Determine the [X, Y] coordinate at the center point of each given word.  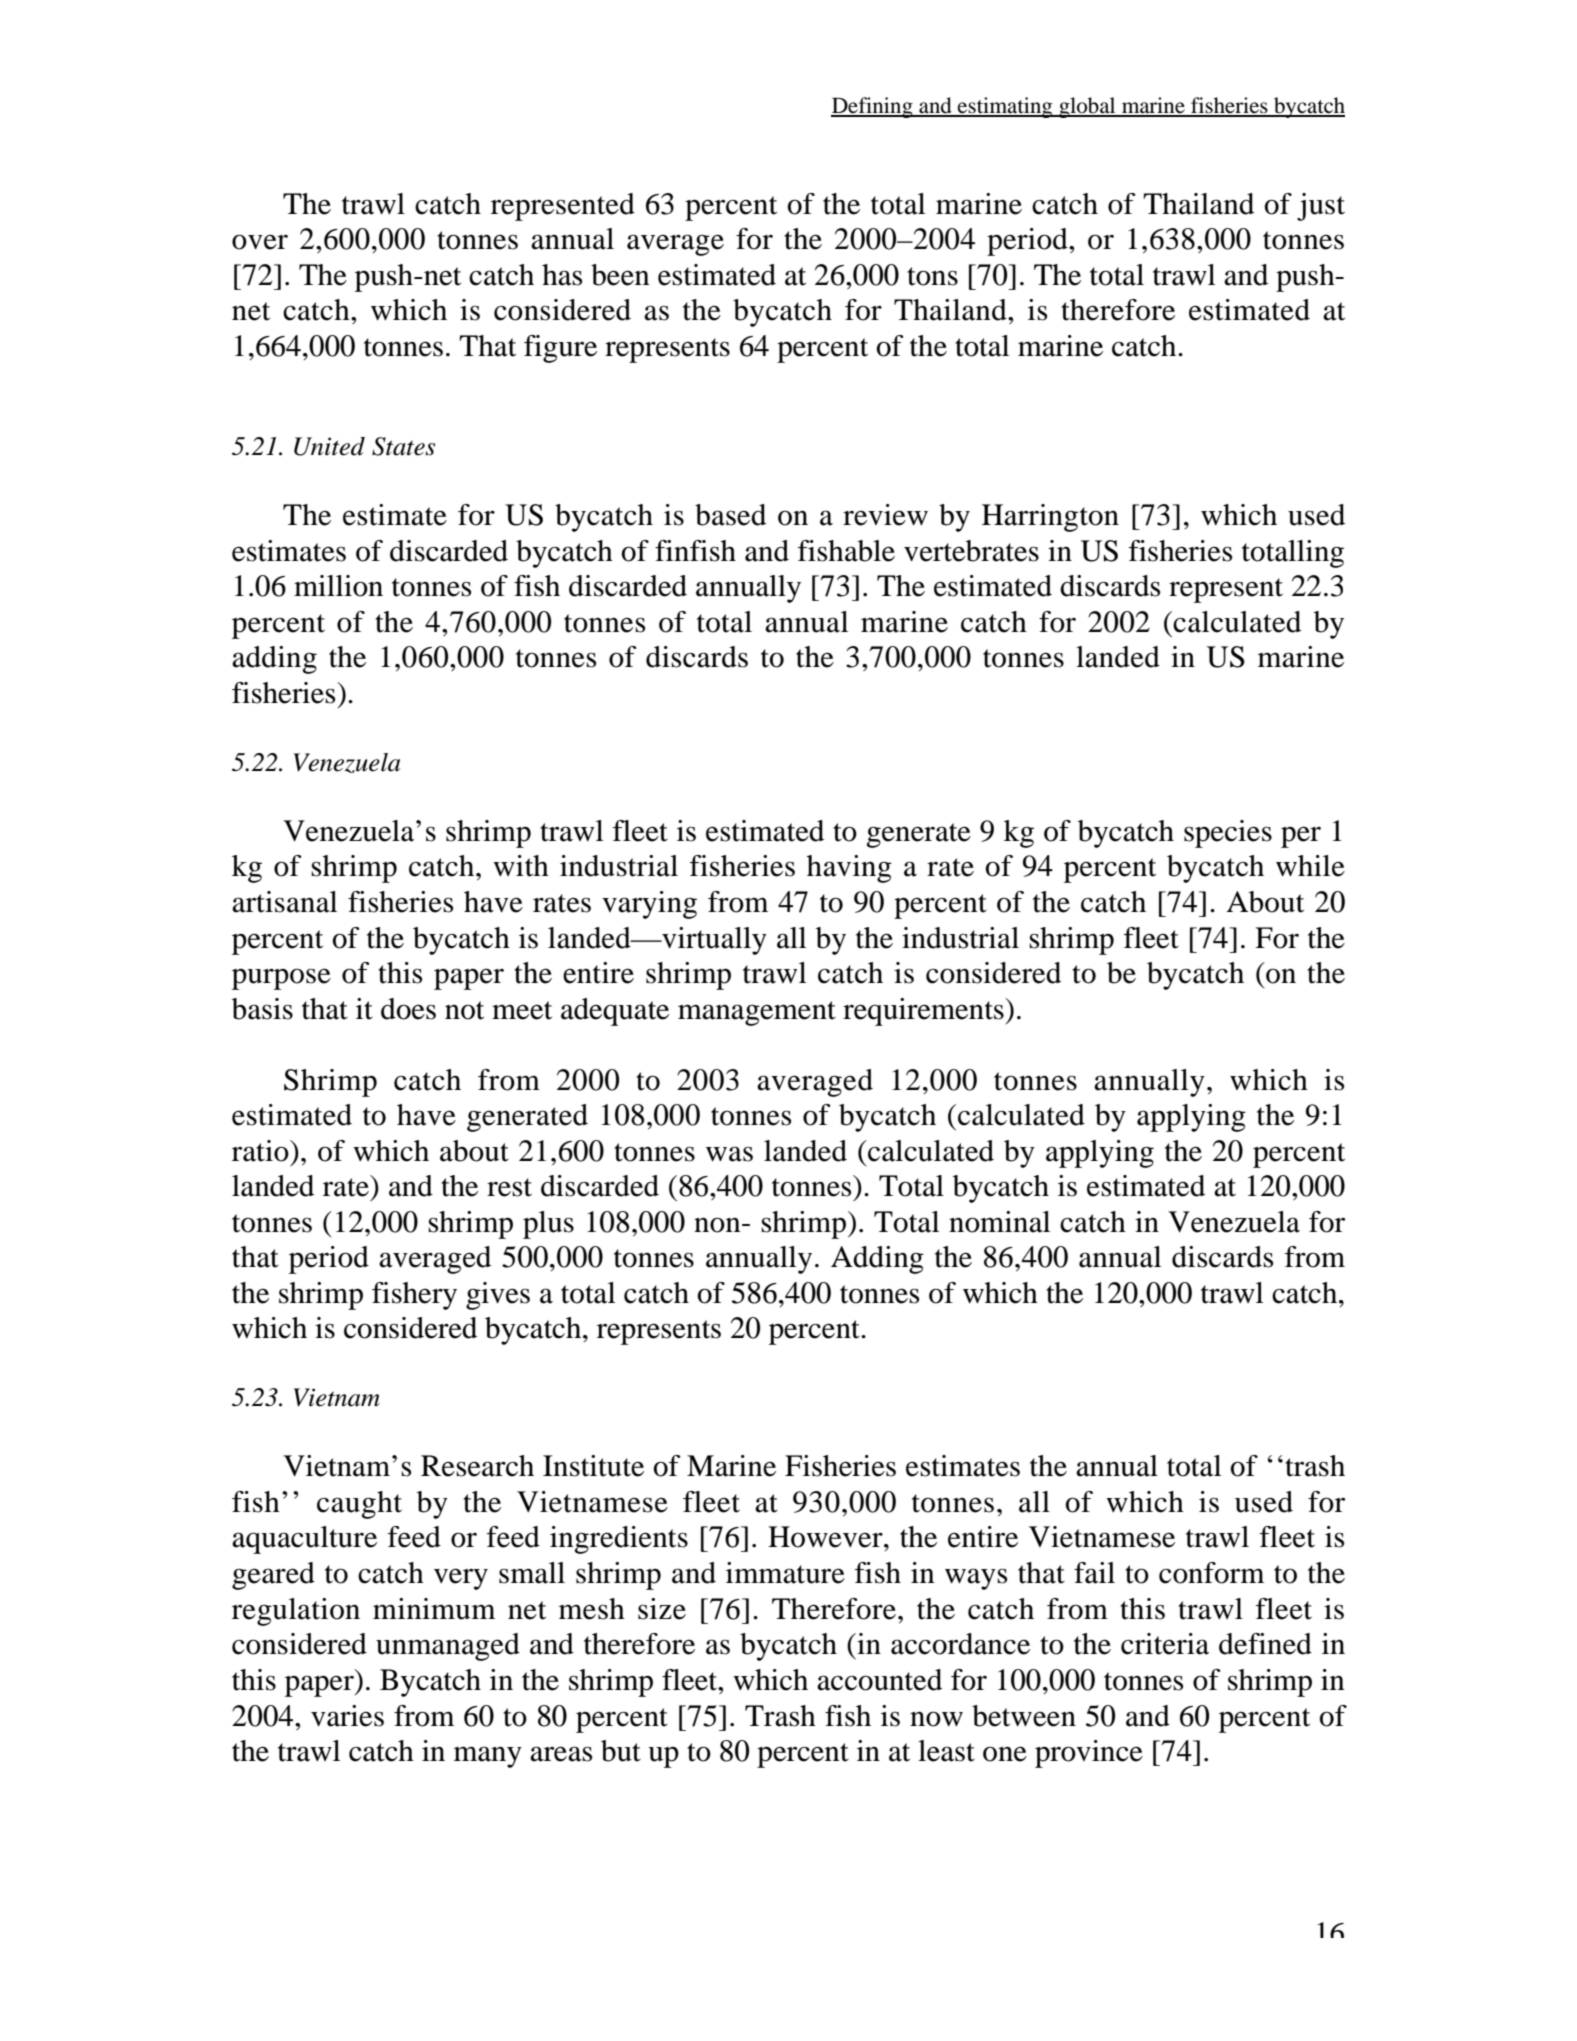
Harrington [1050, 518]
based [730, 515]
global [1087, 107]
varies [347, 1716]
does [408, 1009]
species [1228, 834]
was [729, 1154]
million [338, 586]
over [260, 242]
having [849, 869]
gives [498, 1296]
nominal [999, 1222]
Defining [873, 107]
